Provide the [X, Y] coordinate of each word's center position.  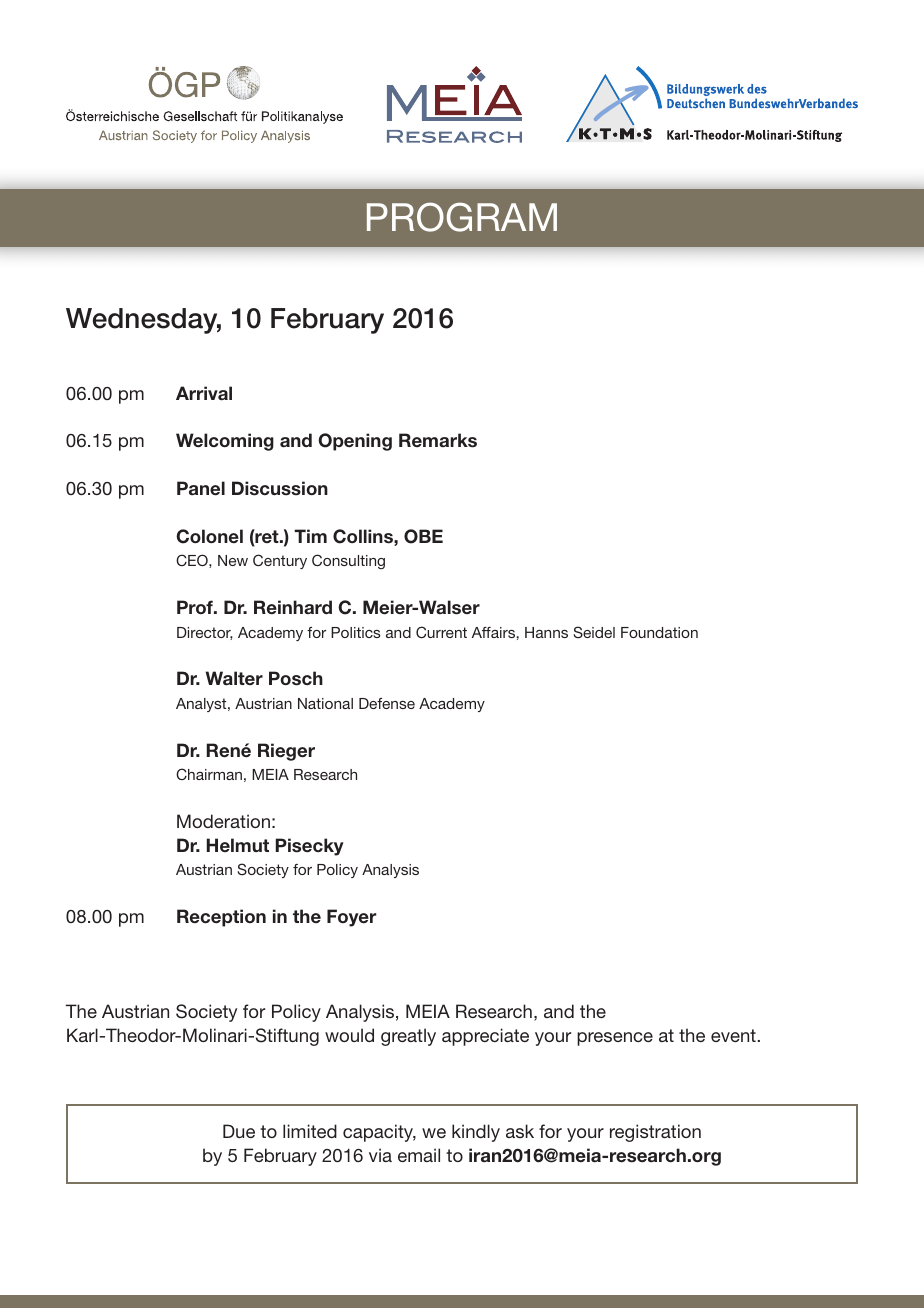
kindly [476, 1133]
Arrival [204, 393]
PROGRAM [462, 217]
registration [655, 1133]
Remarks [438, 440]
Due [239, 1131]
